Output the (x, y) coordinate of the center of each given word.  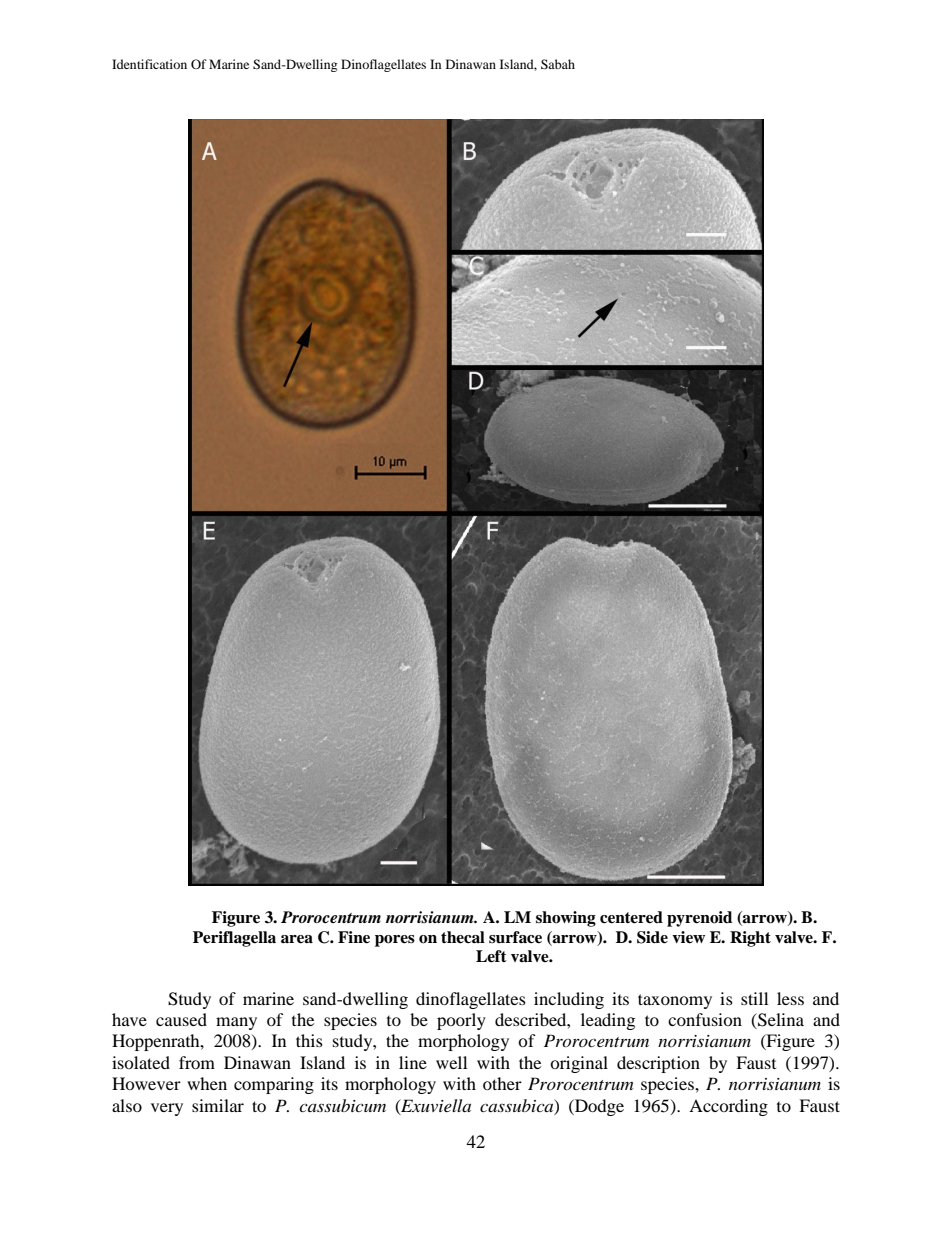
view (688, 937)
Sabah (558, 64)
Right (750, 939)
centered (631, 917)
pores (395, 941)
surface (515, 937)
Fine (354, 937)
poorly (461, 1021)
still (754, 998)
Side (652, 937)
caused (181, 1019)
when (207, 1083)
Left (491, 956)
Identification (149, 64)
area (297, 939)
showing (566, 919)
